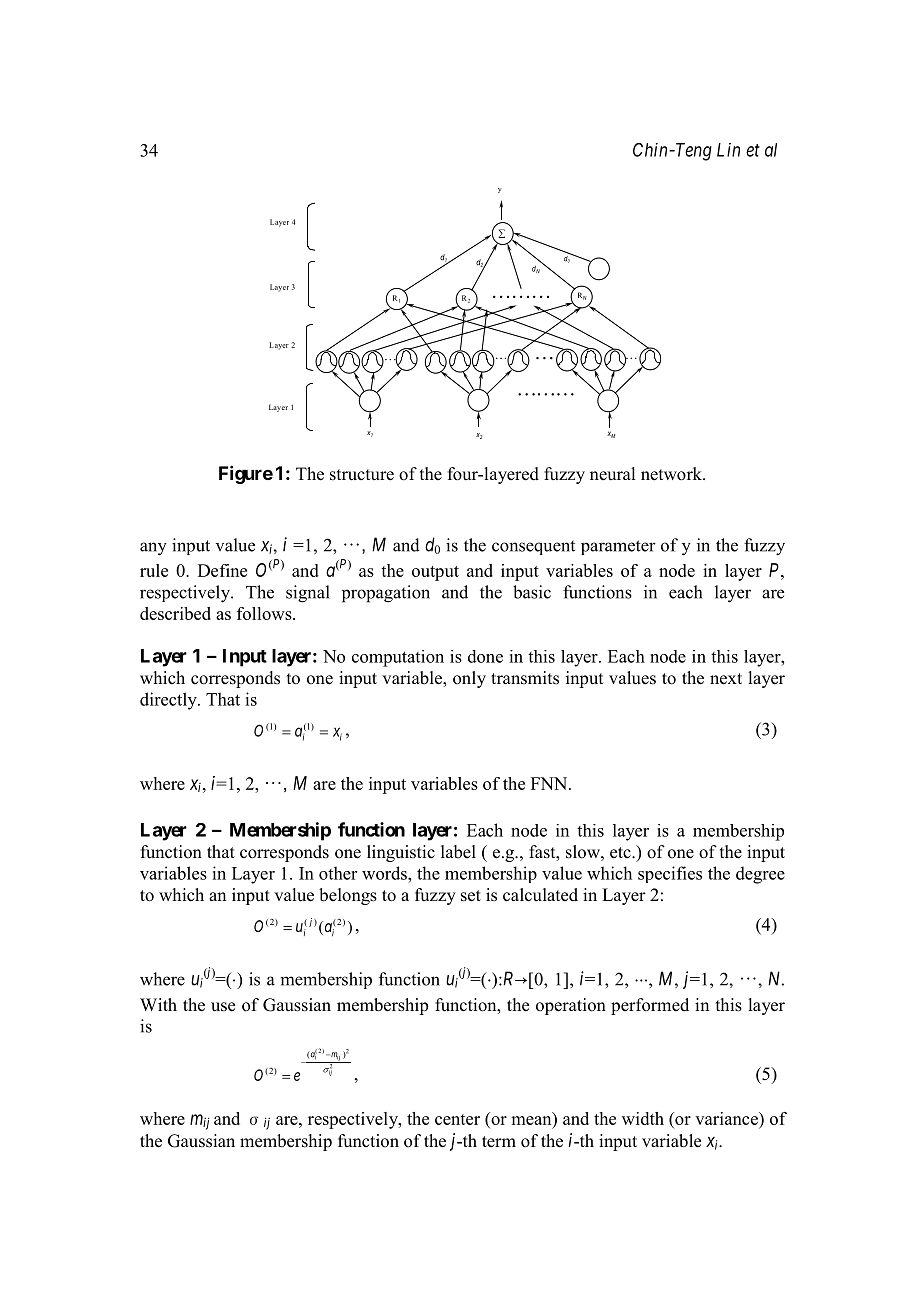 The height and width of the page is (1308, 924). I want to click on set, so click(471, 896).
